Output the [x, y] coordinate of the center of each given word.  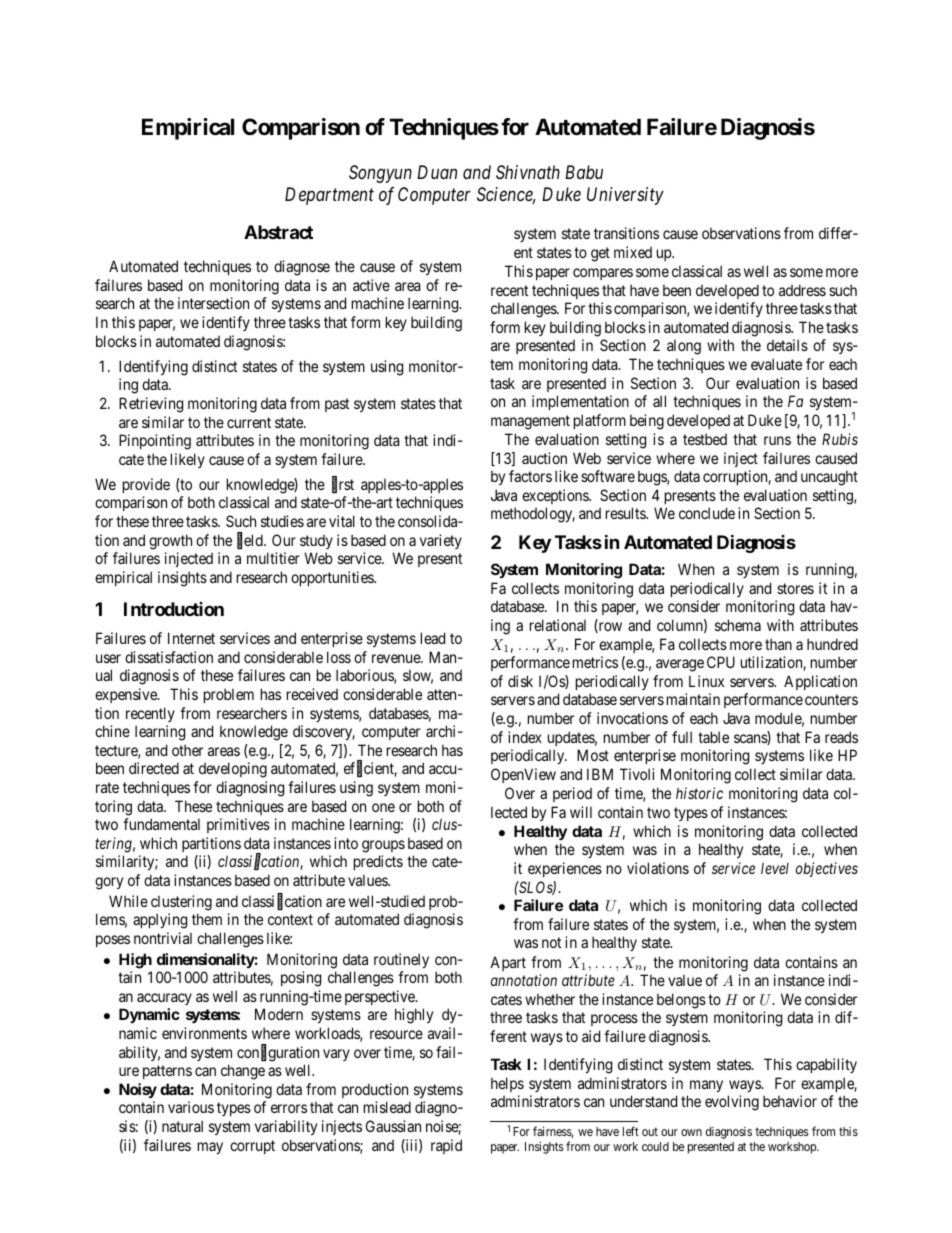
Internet [191, 638]
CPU [721, 662]
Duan [437, 172]
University [625, 196]
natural [182, 1126]
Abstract [278, 232]
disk [520, 681]
